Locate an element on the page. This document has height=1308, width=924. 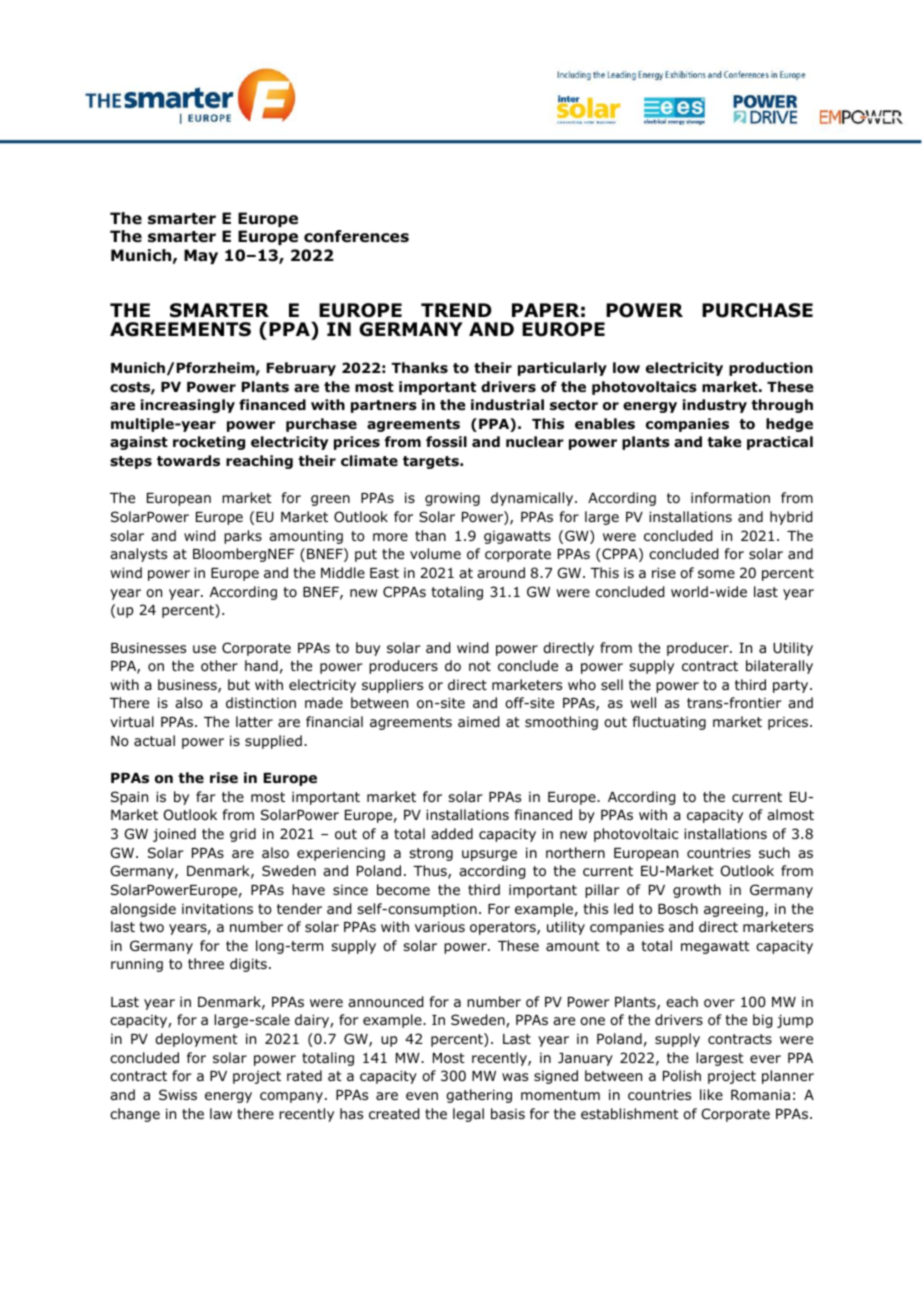
far is located at coordinates (206, 796).
